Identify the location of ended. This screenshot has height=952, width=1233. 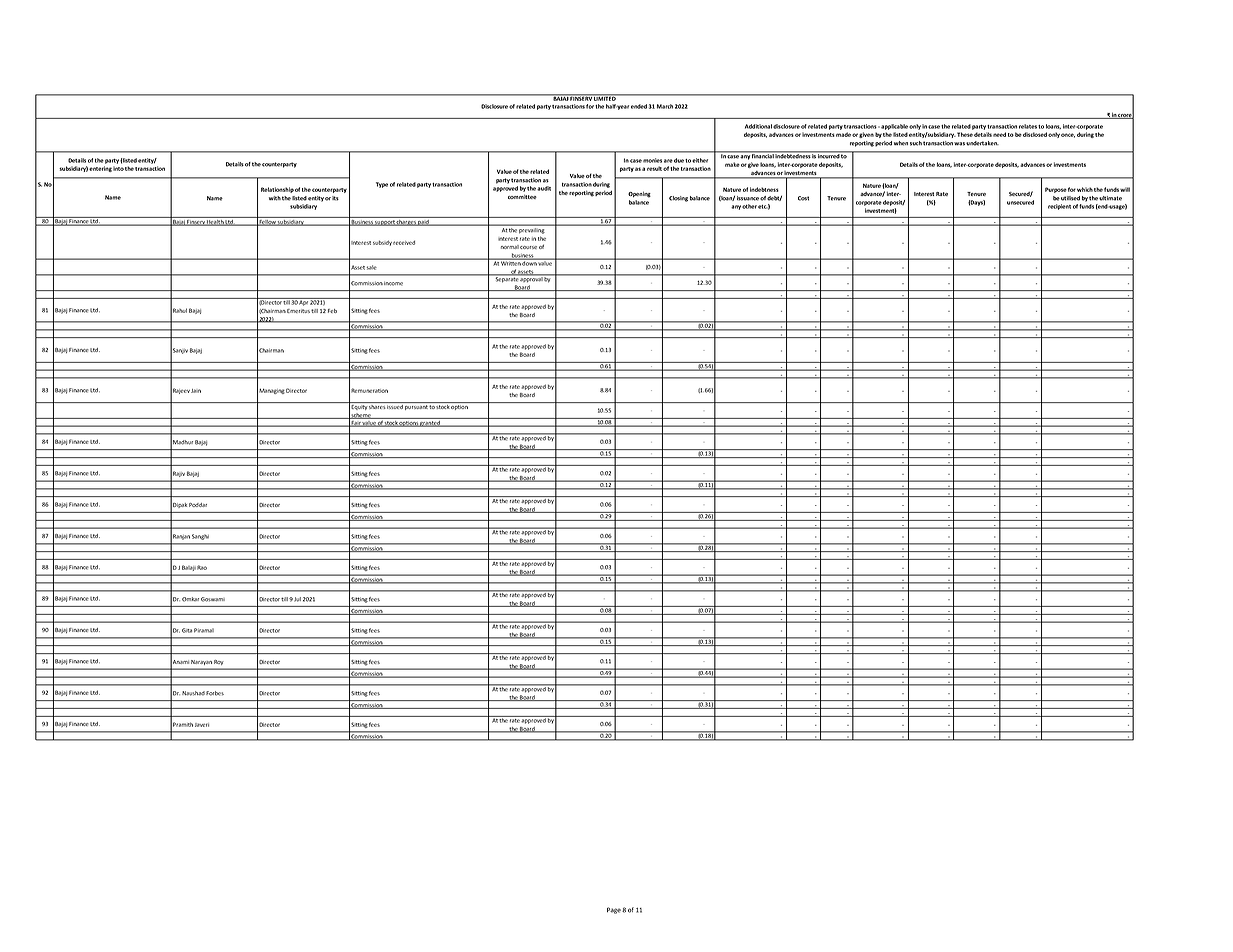
(639, 106).
